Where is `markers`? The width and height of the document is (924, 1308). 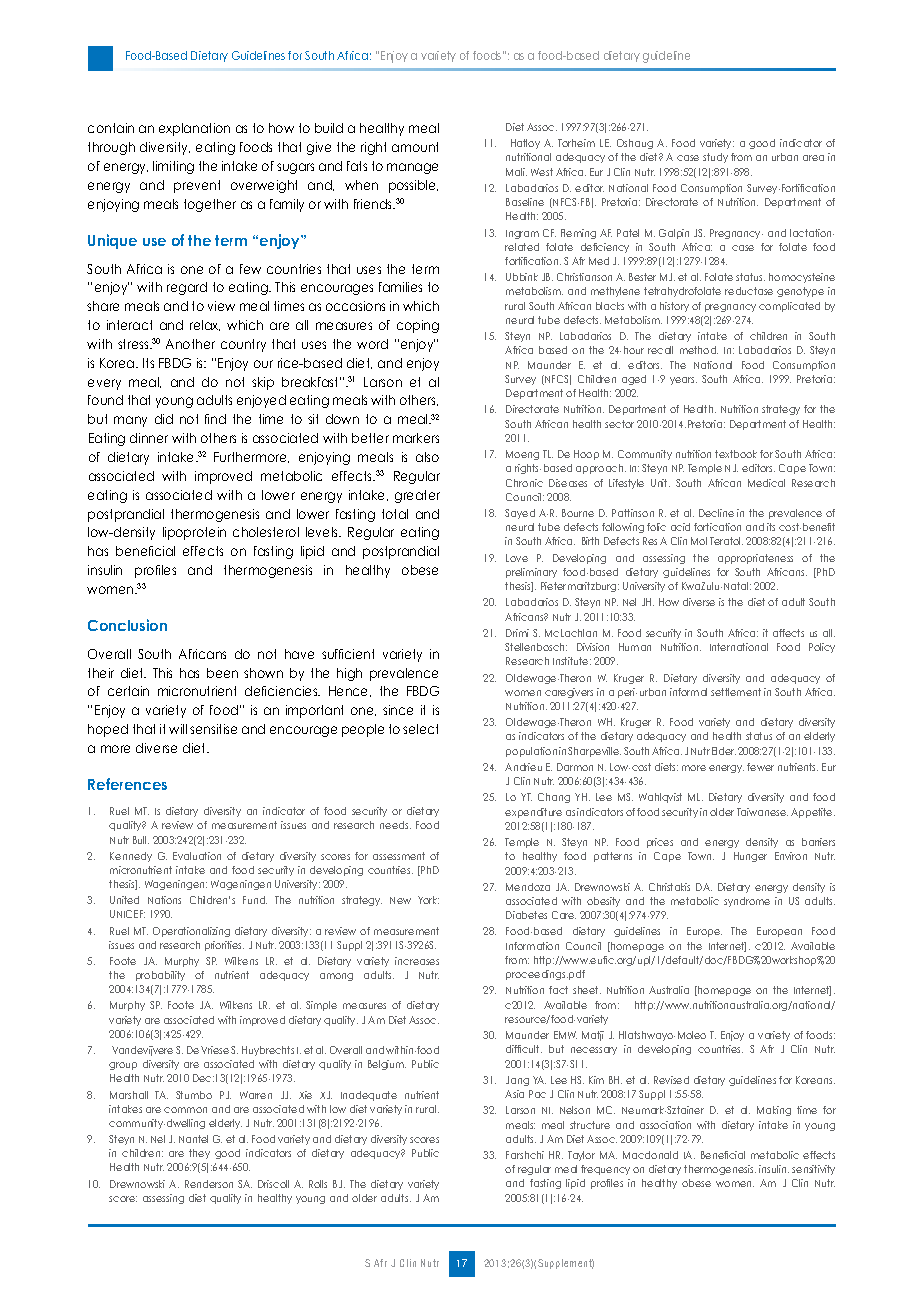
markers is located at coordinates (416, 438).
